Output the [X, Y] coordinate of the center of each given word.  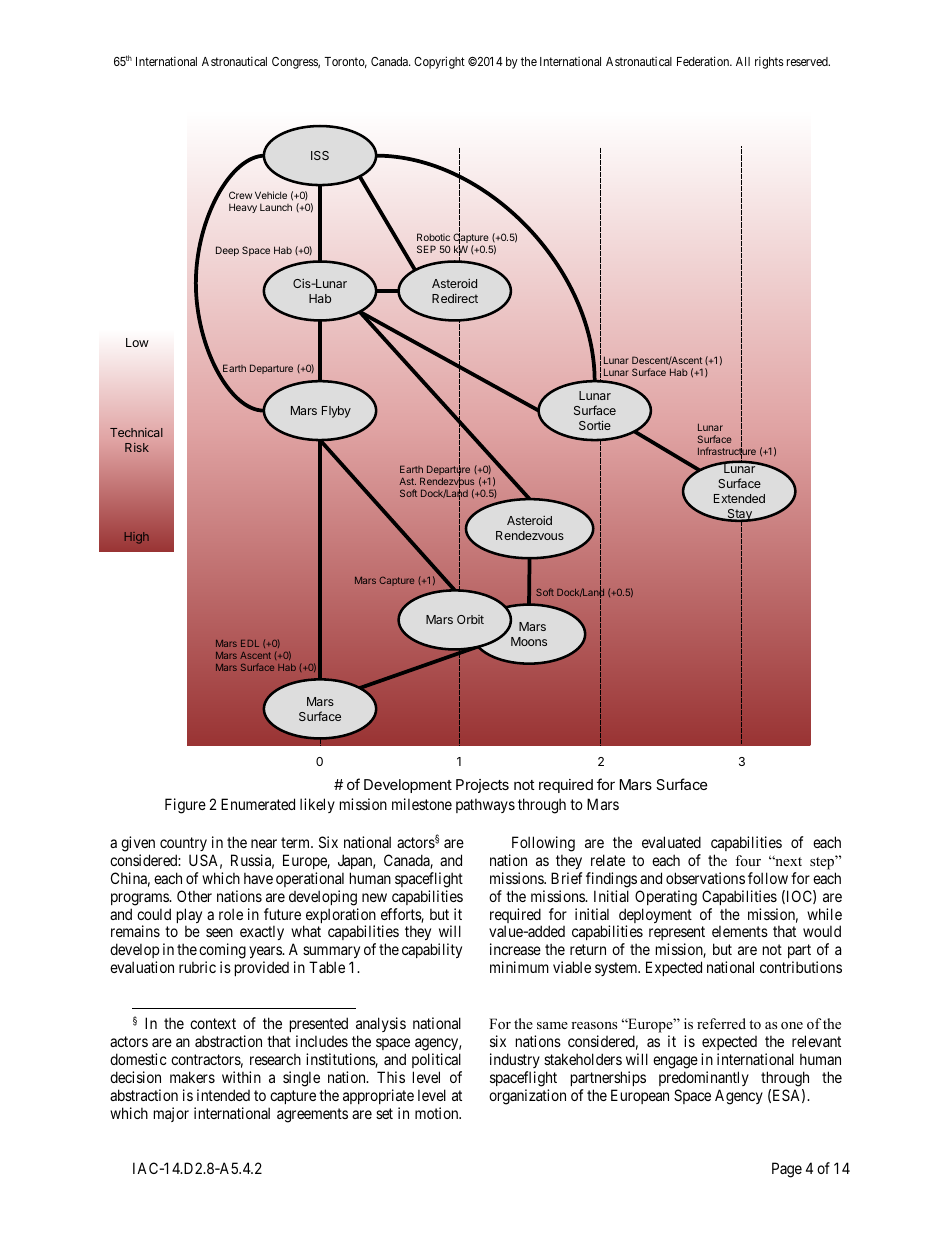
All [743, 61]
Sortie [595, 425]
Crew [240, 195]
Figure [185, 806]
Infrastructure [727, 451]
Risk [137, 447]
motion [438, 1113]
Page [787, 1170]
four [748, 860]
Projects [482, 786]
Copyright [439, 62]
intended [223, 1095]
